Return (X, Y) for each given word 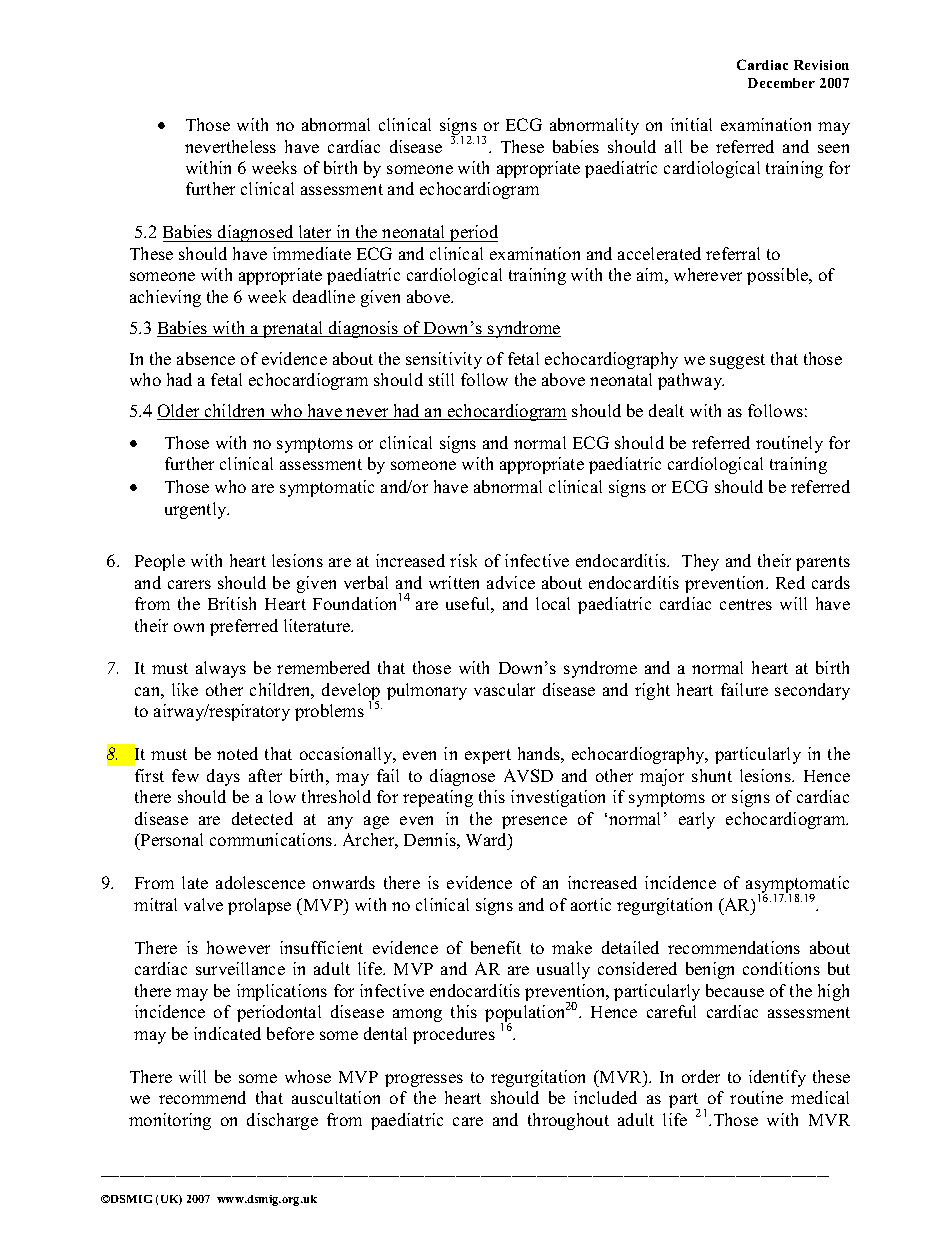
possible (779, 276)
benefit (496, 947)
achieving (165, 298)
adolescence (260, 882)
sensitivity (444, 360)
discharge (282, 1121)
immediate (312, 253)
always (221, 669)
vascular (504, 689)
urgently (197, 510)
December (781, 83)
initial (691, 124)
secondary (812, 691)
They (700, 562)
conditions (781, 968)
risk (463, 560)
